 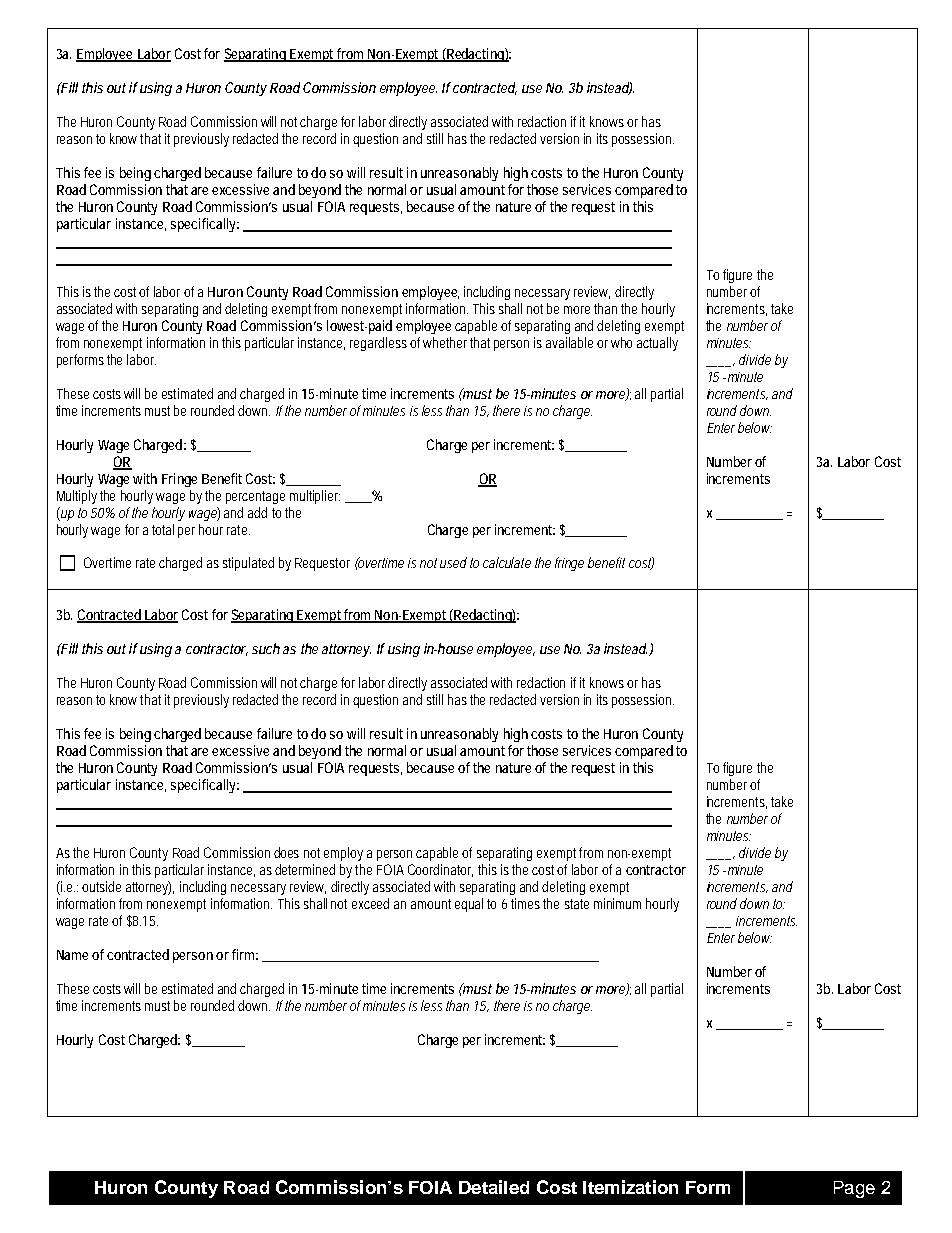 What do you see at coordinates (569, 342) in the screenshot?
I see `available` at bounding box center [569, 342].
